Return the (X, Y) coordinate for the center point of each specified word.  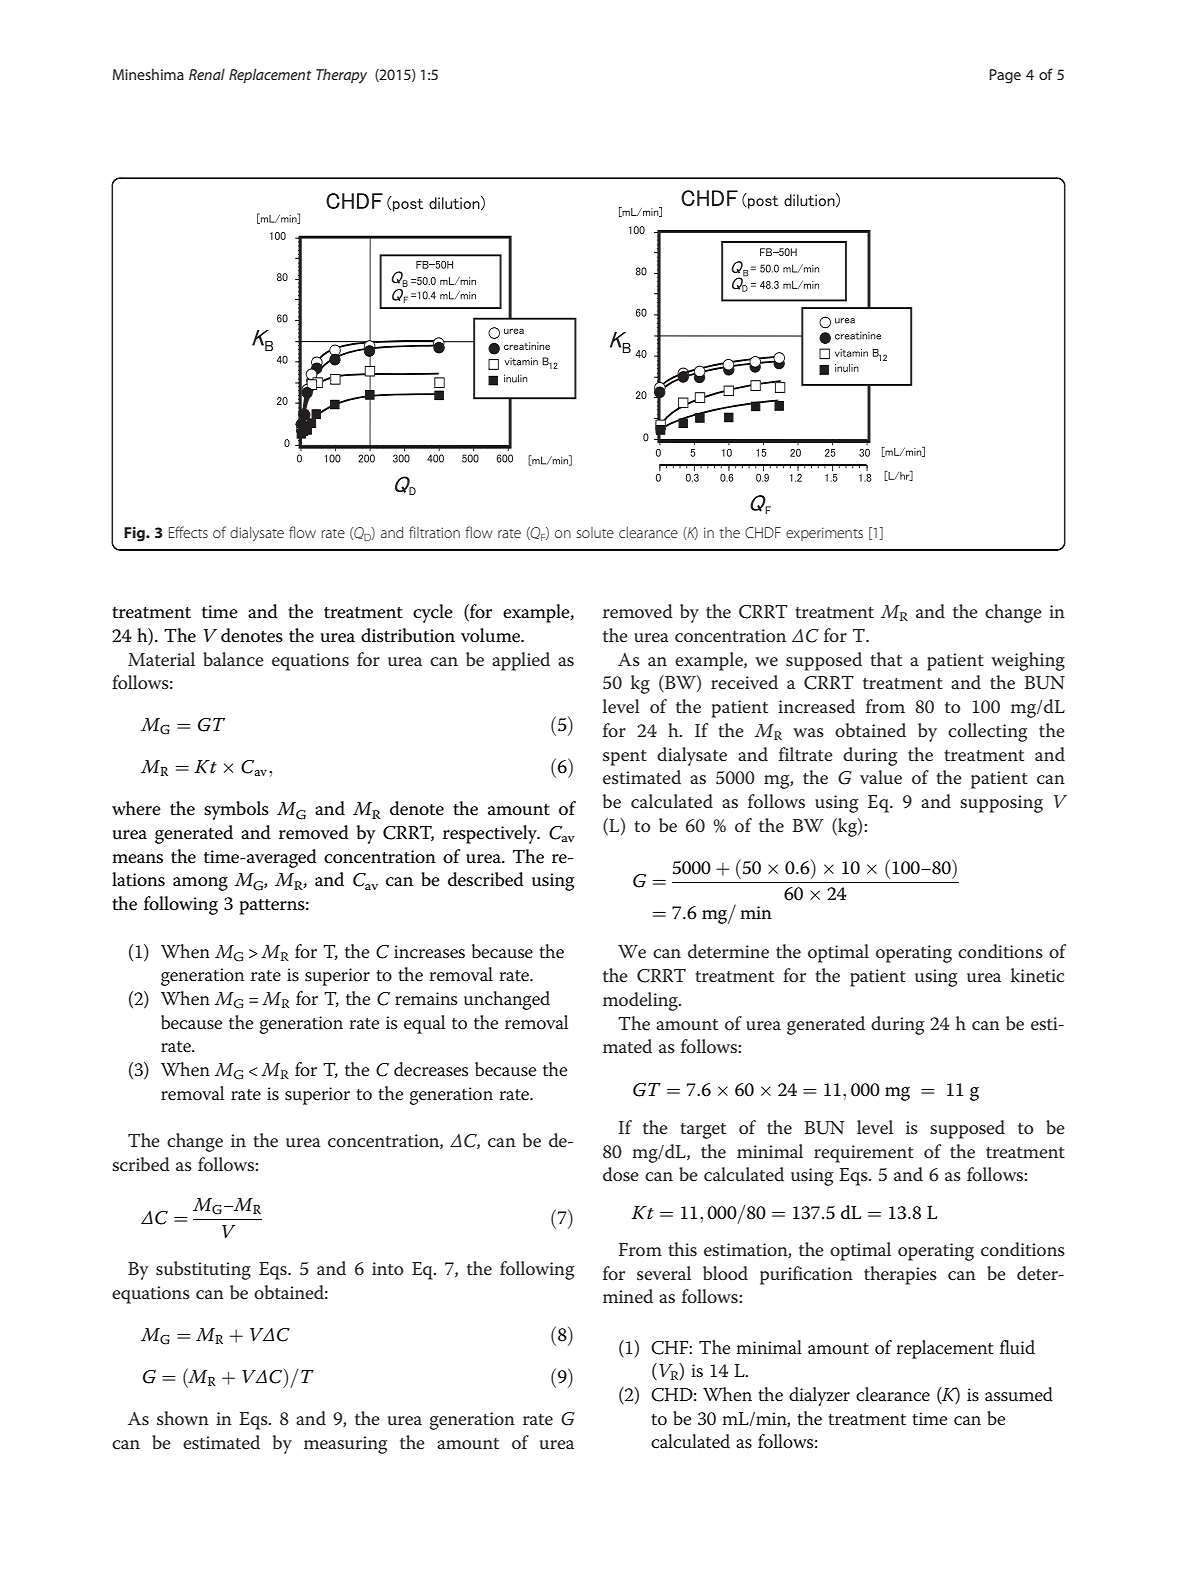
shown (183, 1418)
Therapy (341, 76)
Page (1005, 76)
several (664, 1273)
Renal (207, 74)
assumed (1019, 1394)
